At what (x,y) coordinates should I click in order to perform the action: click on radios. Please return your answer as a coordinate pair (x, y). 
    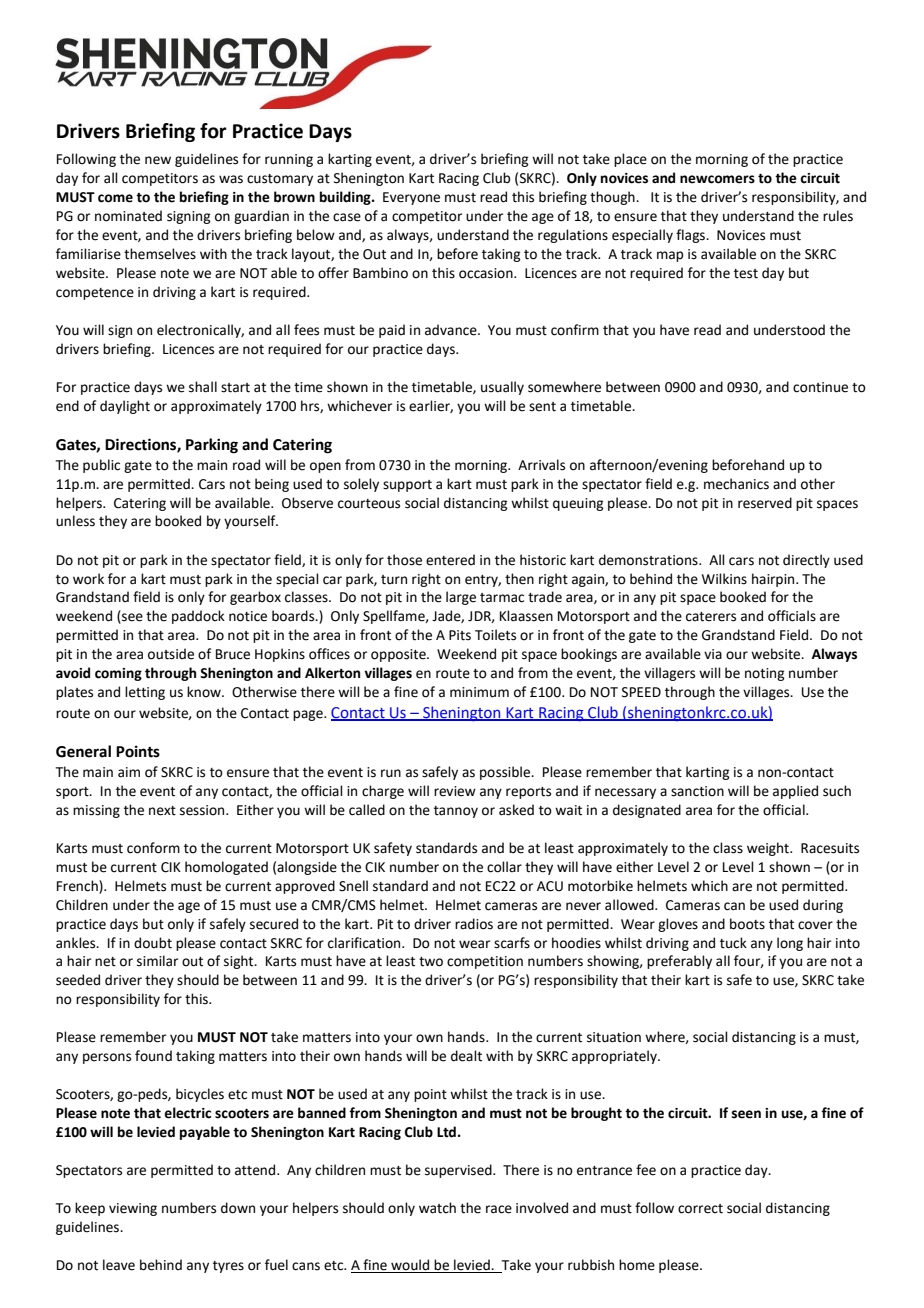
    Looking at the image, I should click on (474, 924).
